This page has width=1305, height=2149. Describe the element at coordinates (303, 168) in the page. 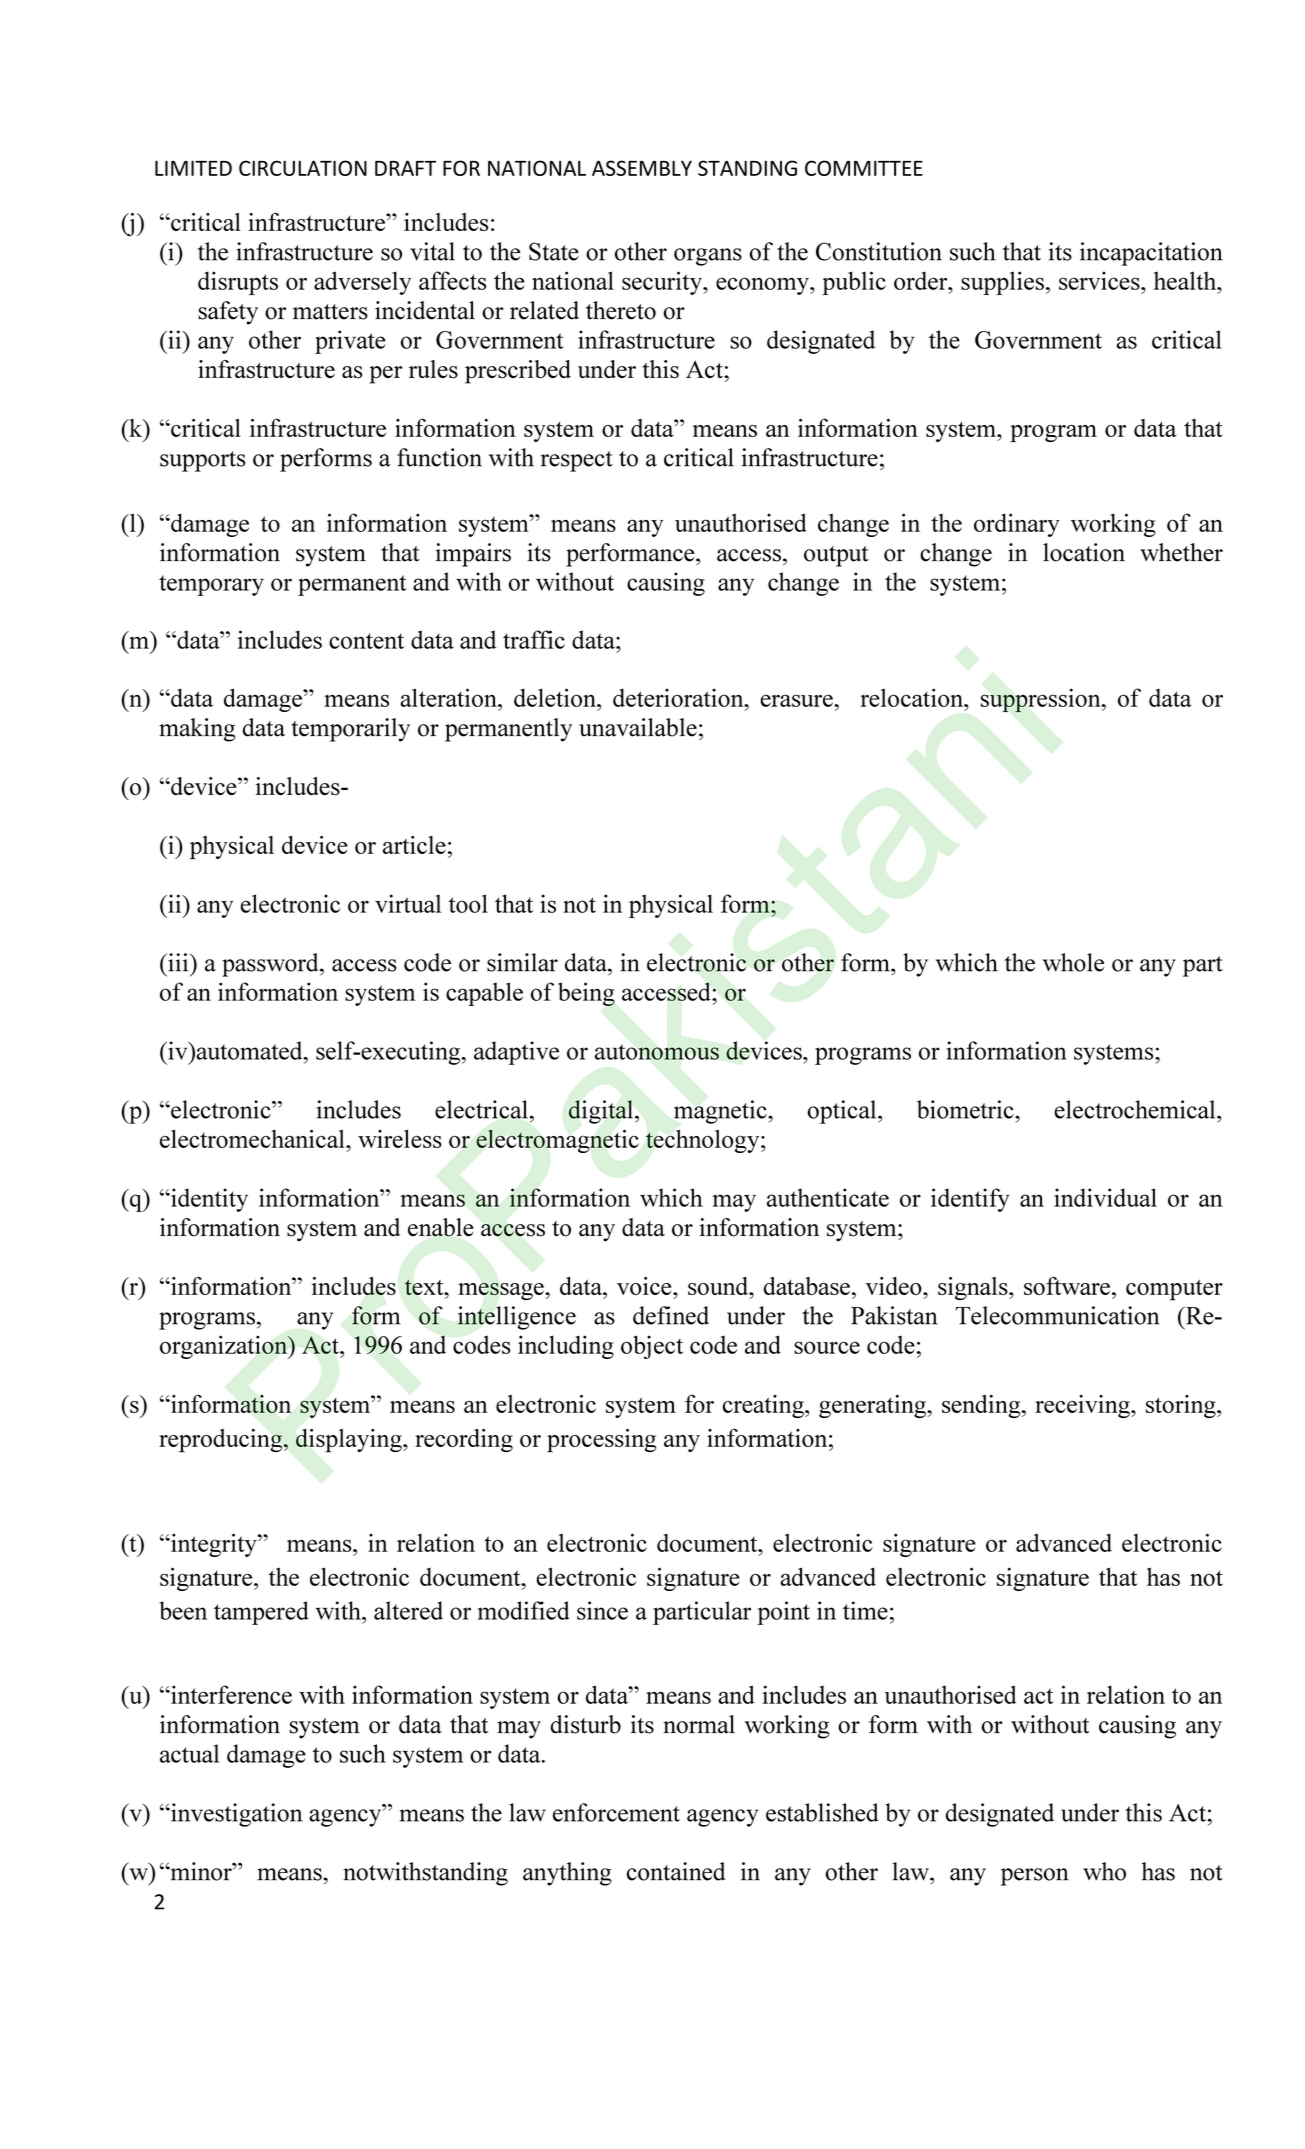

I see `CIRCULATION` at that location.
